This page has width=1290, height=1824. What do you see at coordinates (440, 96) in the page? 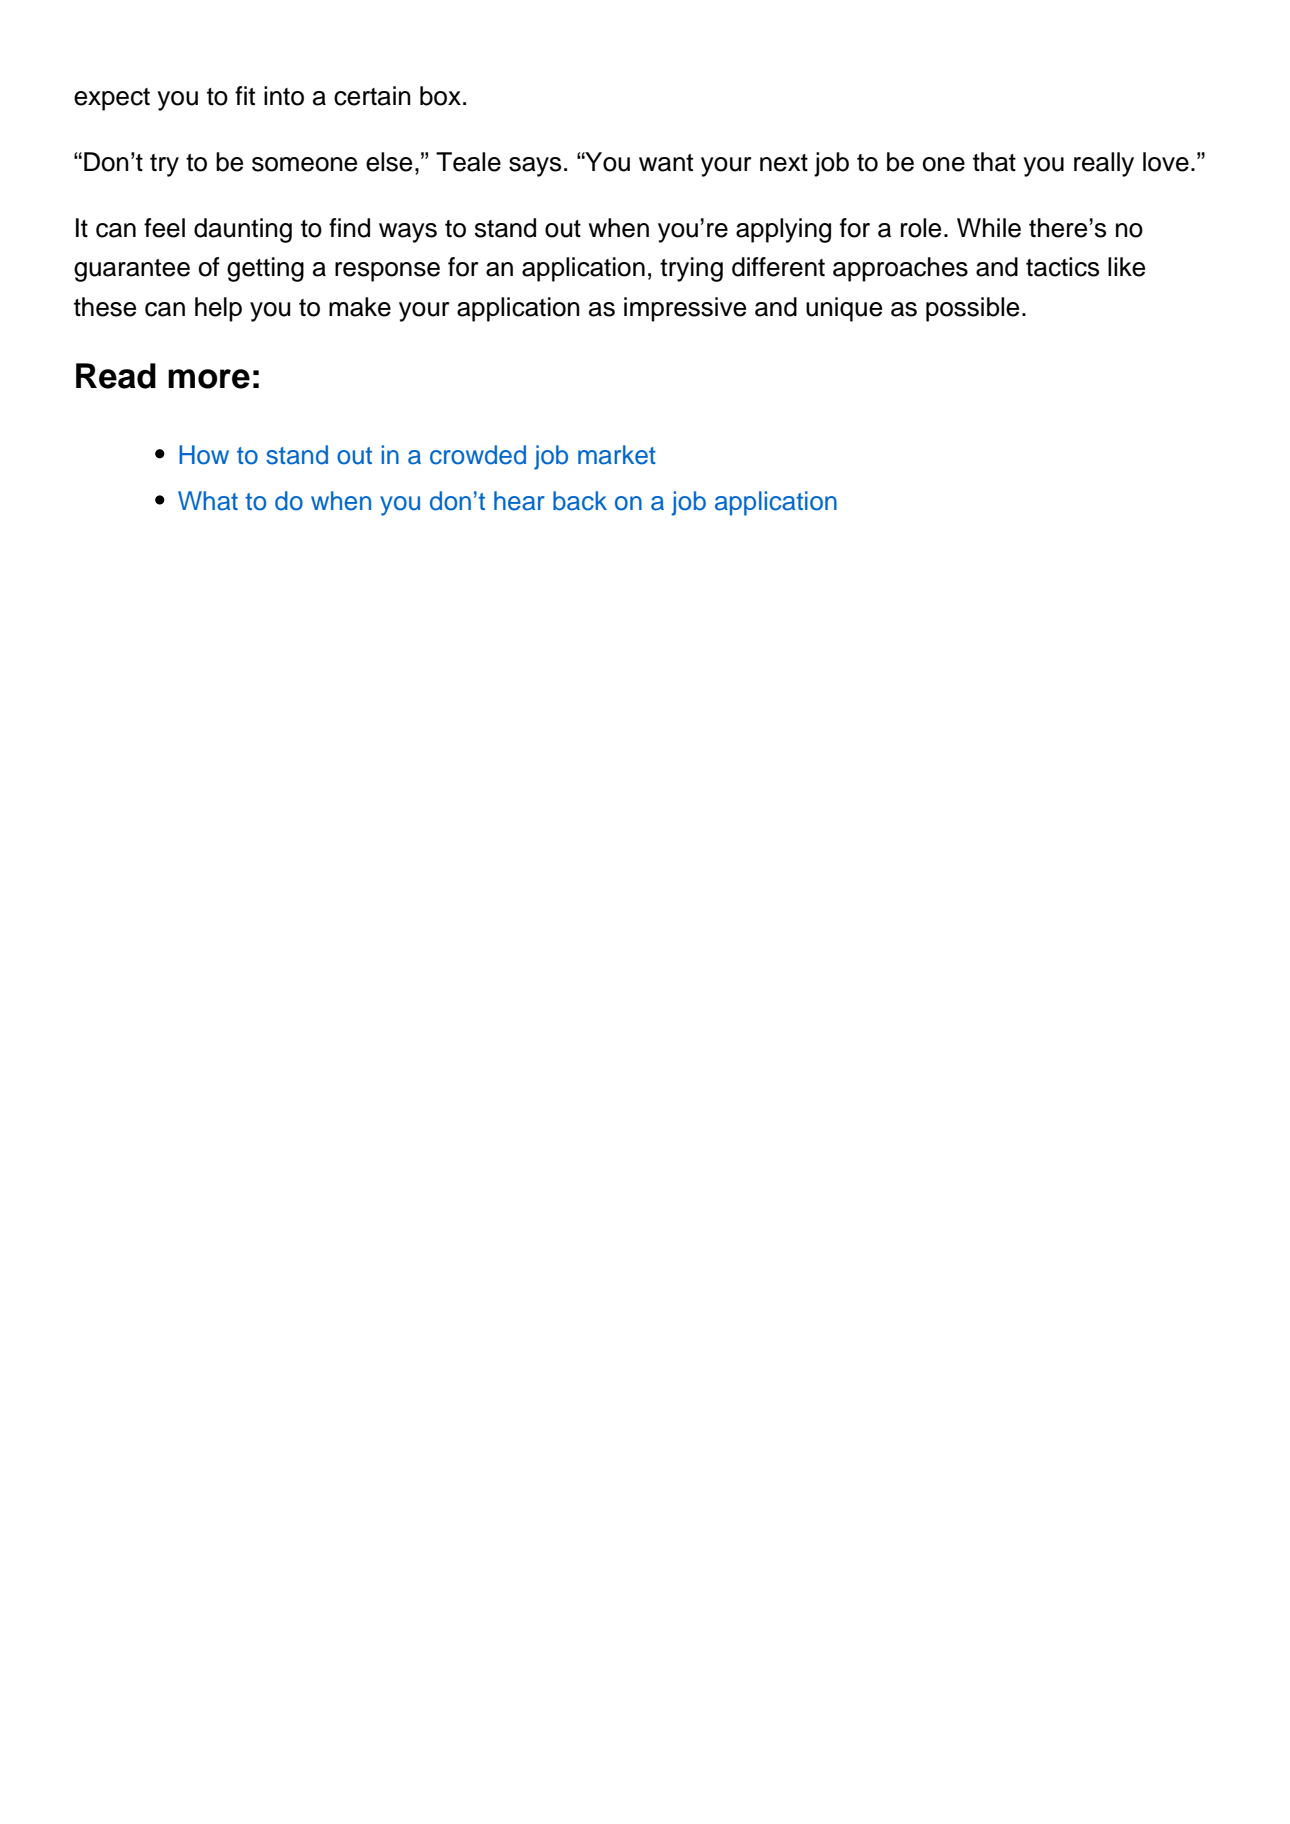
I see `box` at bounding box center [440, 96].
